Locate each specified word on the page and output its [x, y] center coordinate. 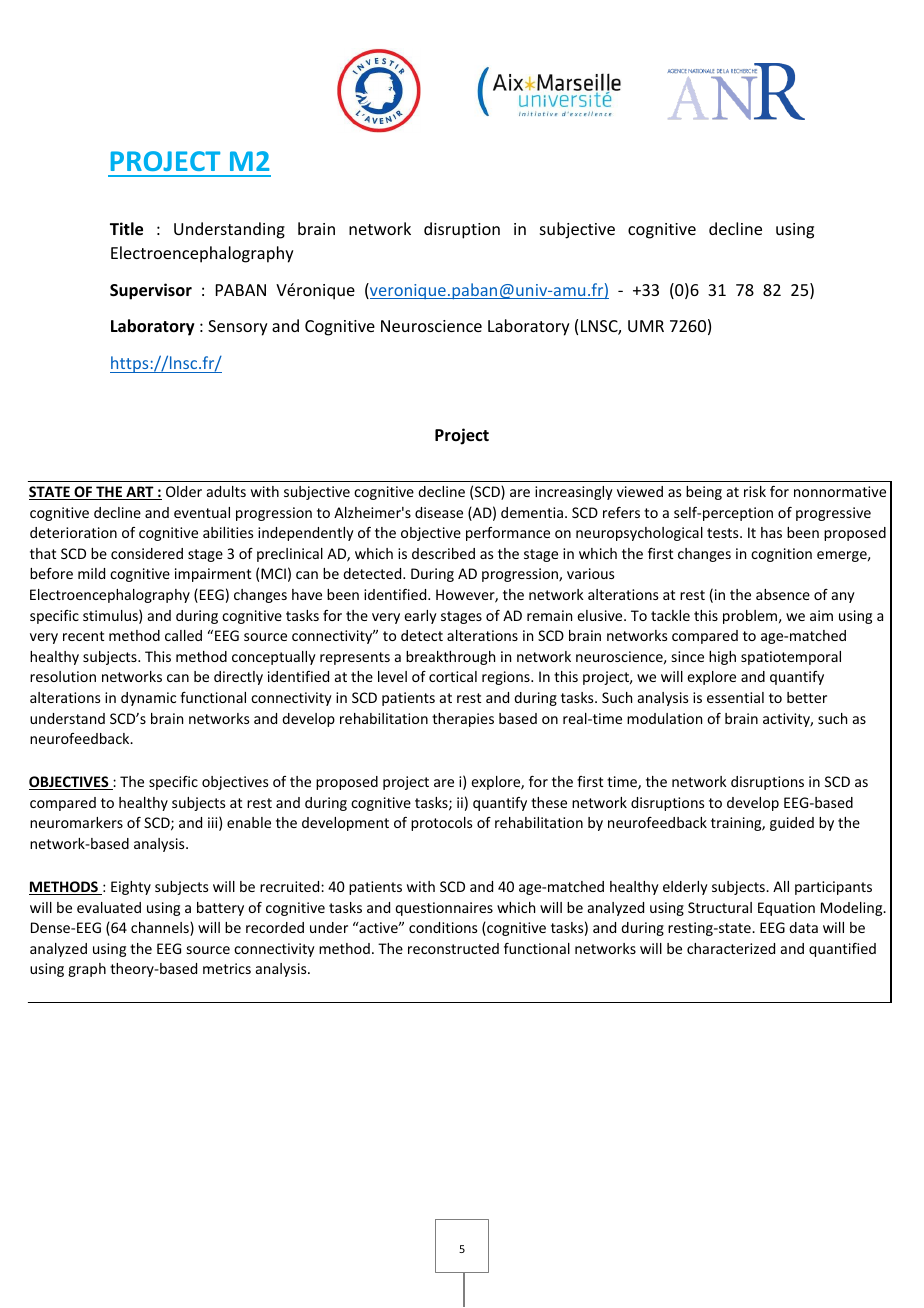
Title [126, 229]
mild [91, 573]
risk [755, 491]
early [420, 617]
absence [783, 594]
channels [161, 929]
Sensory [238, 328]
